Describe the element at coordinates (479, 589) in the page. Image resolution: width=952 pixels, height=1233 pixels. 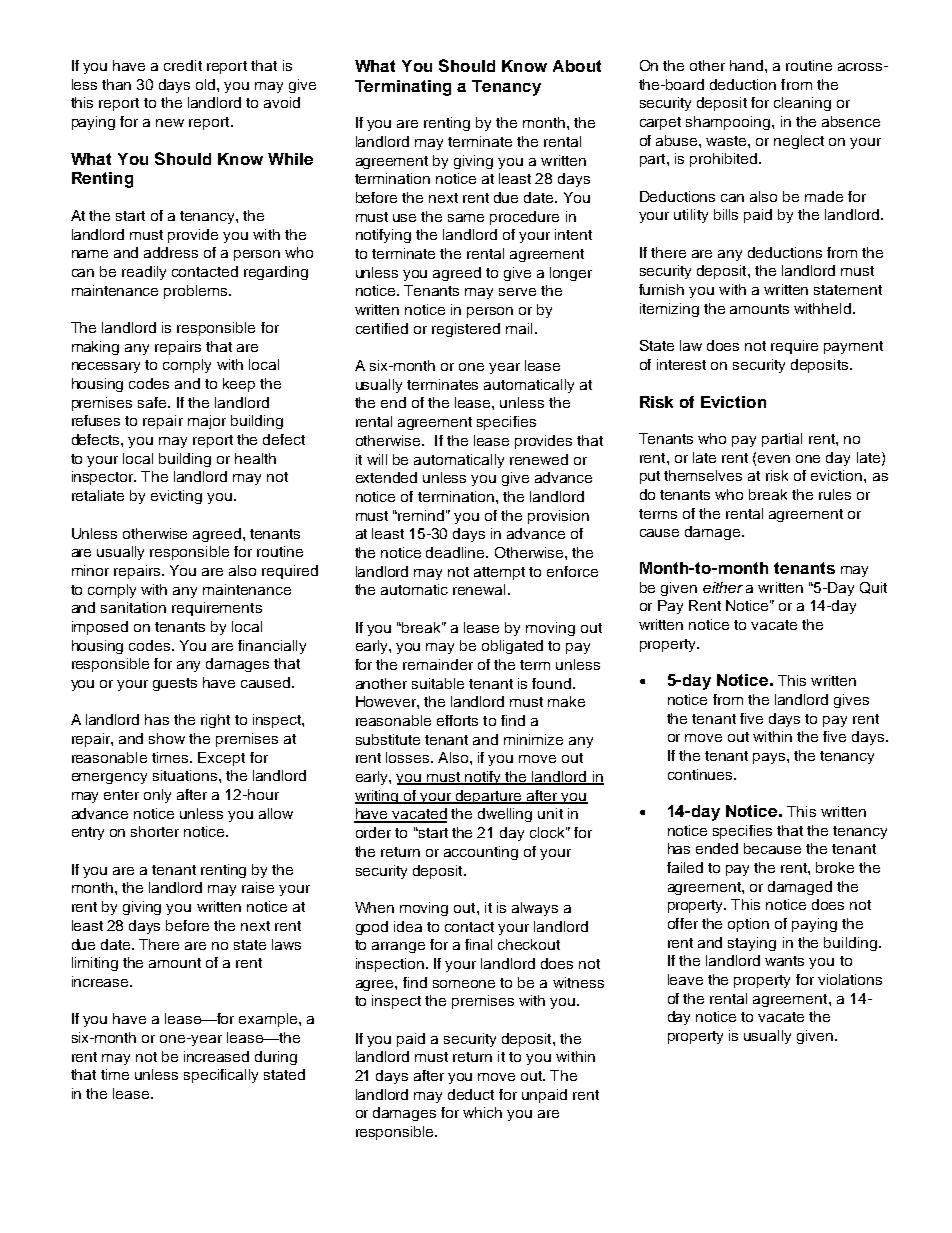
I see `renewal` at that location.
